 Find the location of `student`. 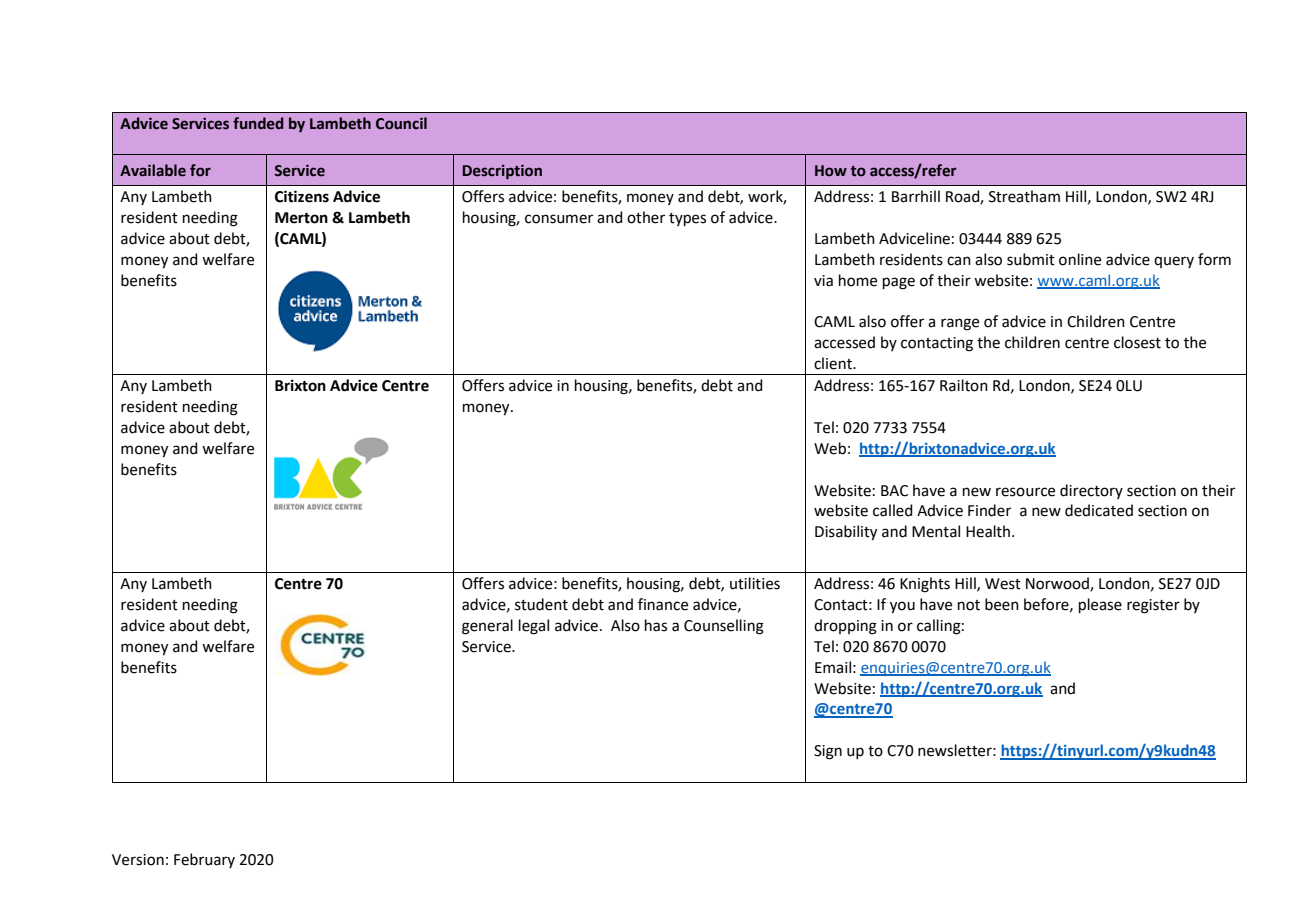

student is located at coordinates (541, 604).
